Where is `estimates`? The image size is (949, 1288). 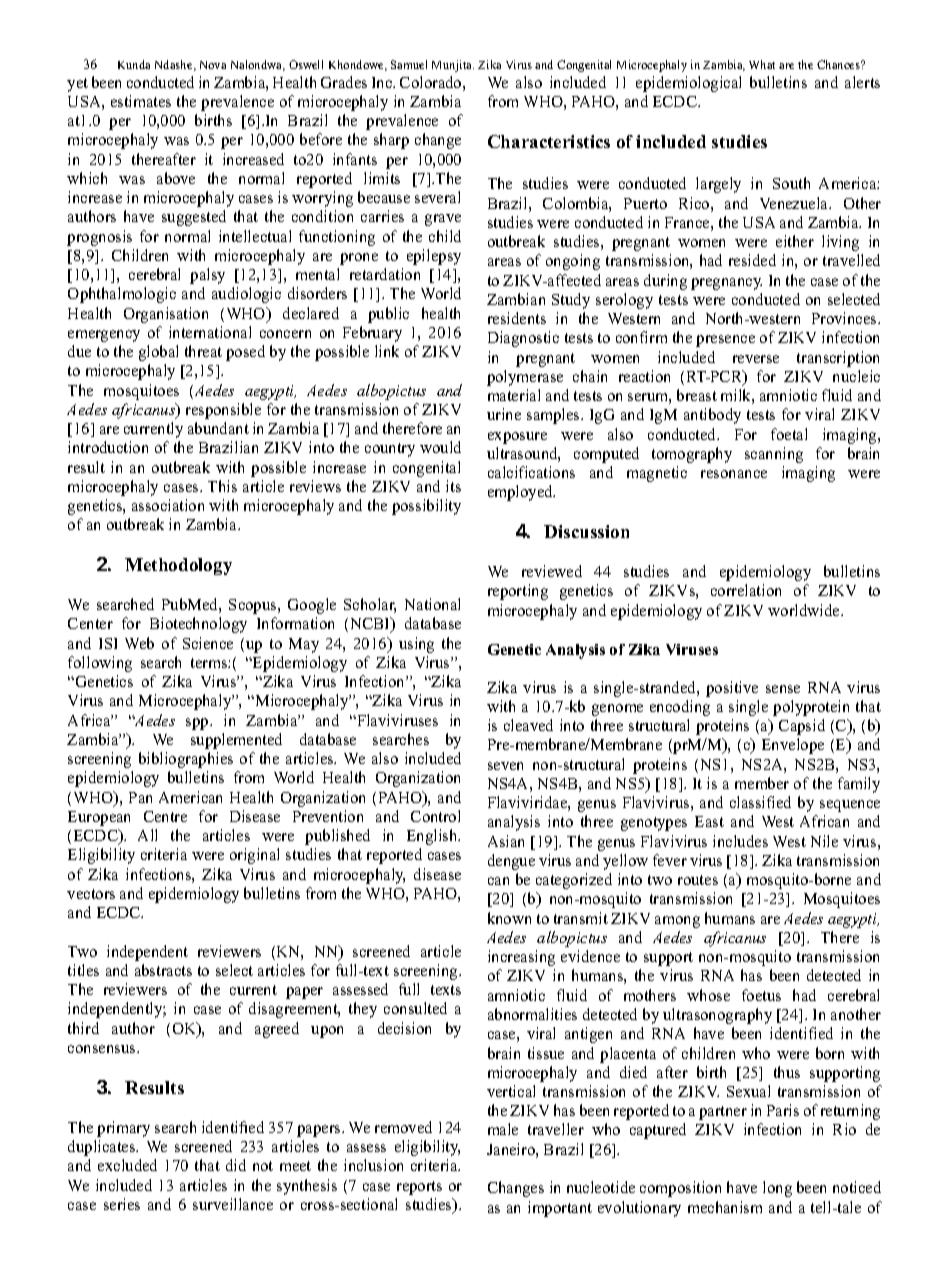 estimates is located at coordinates (141, 101).
